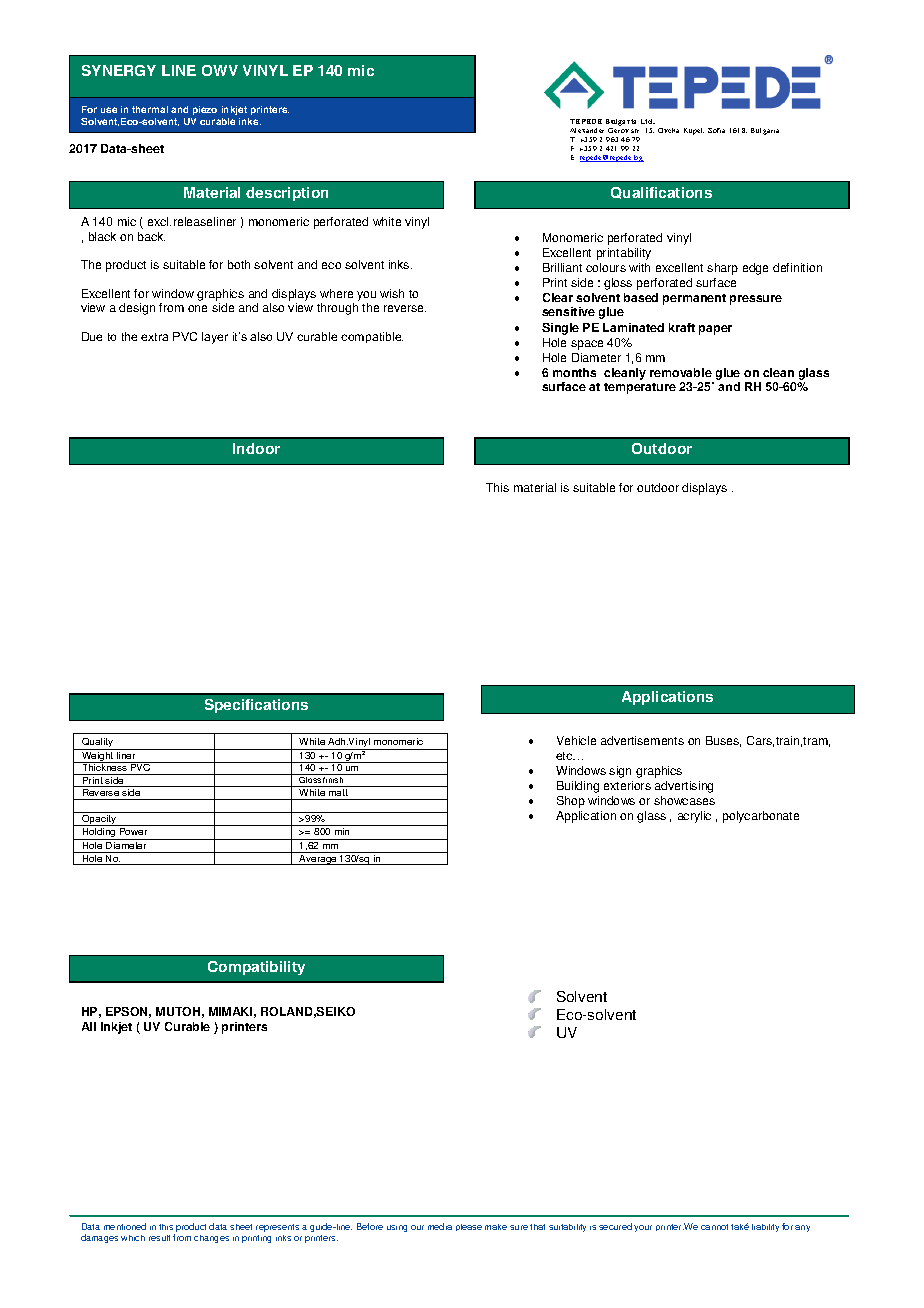  What do you see at coordinates (716, 130) in the image?
I see `Sofia` at bounding box center [716, 130].
